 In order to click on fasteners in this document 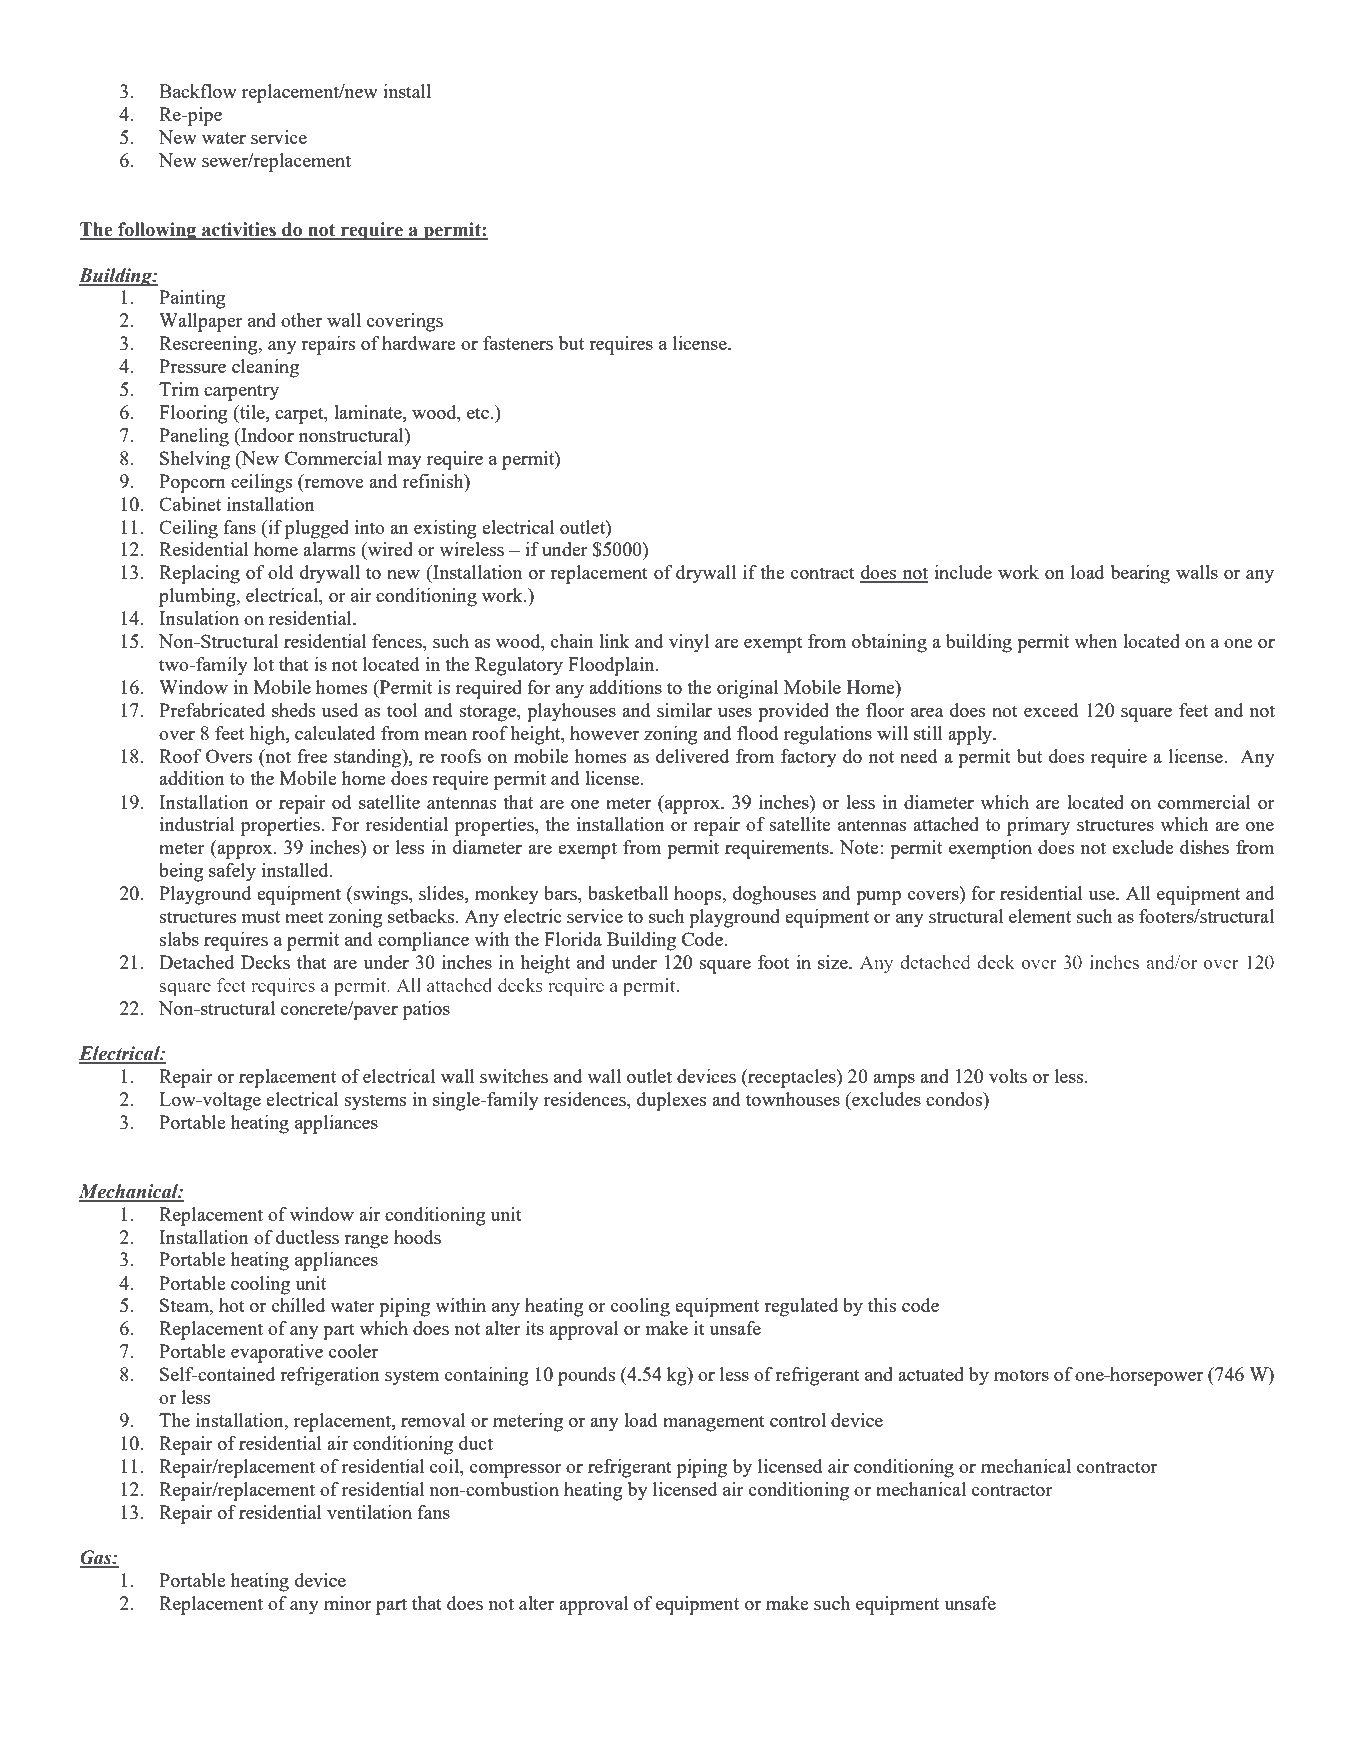, I will do `click(518, 343)`.
